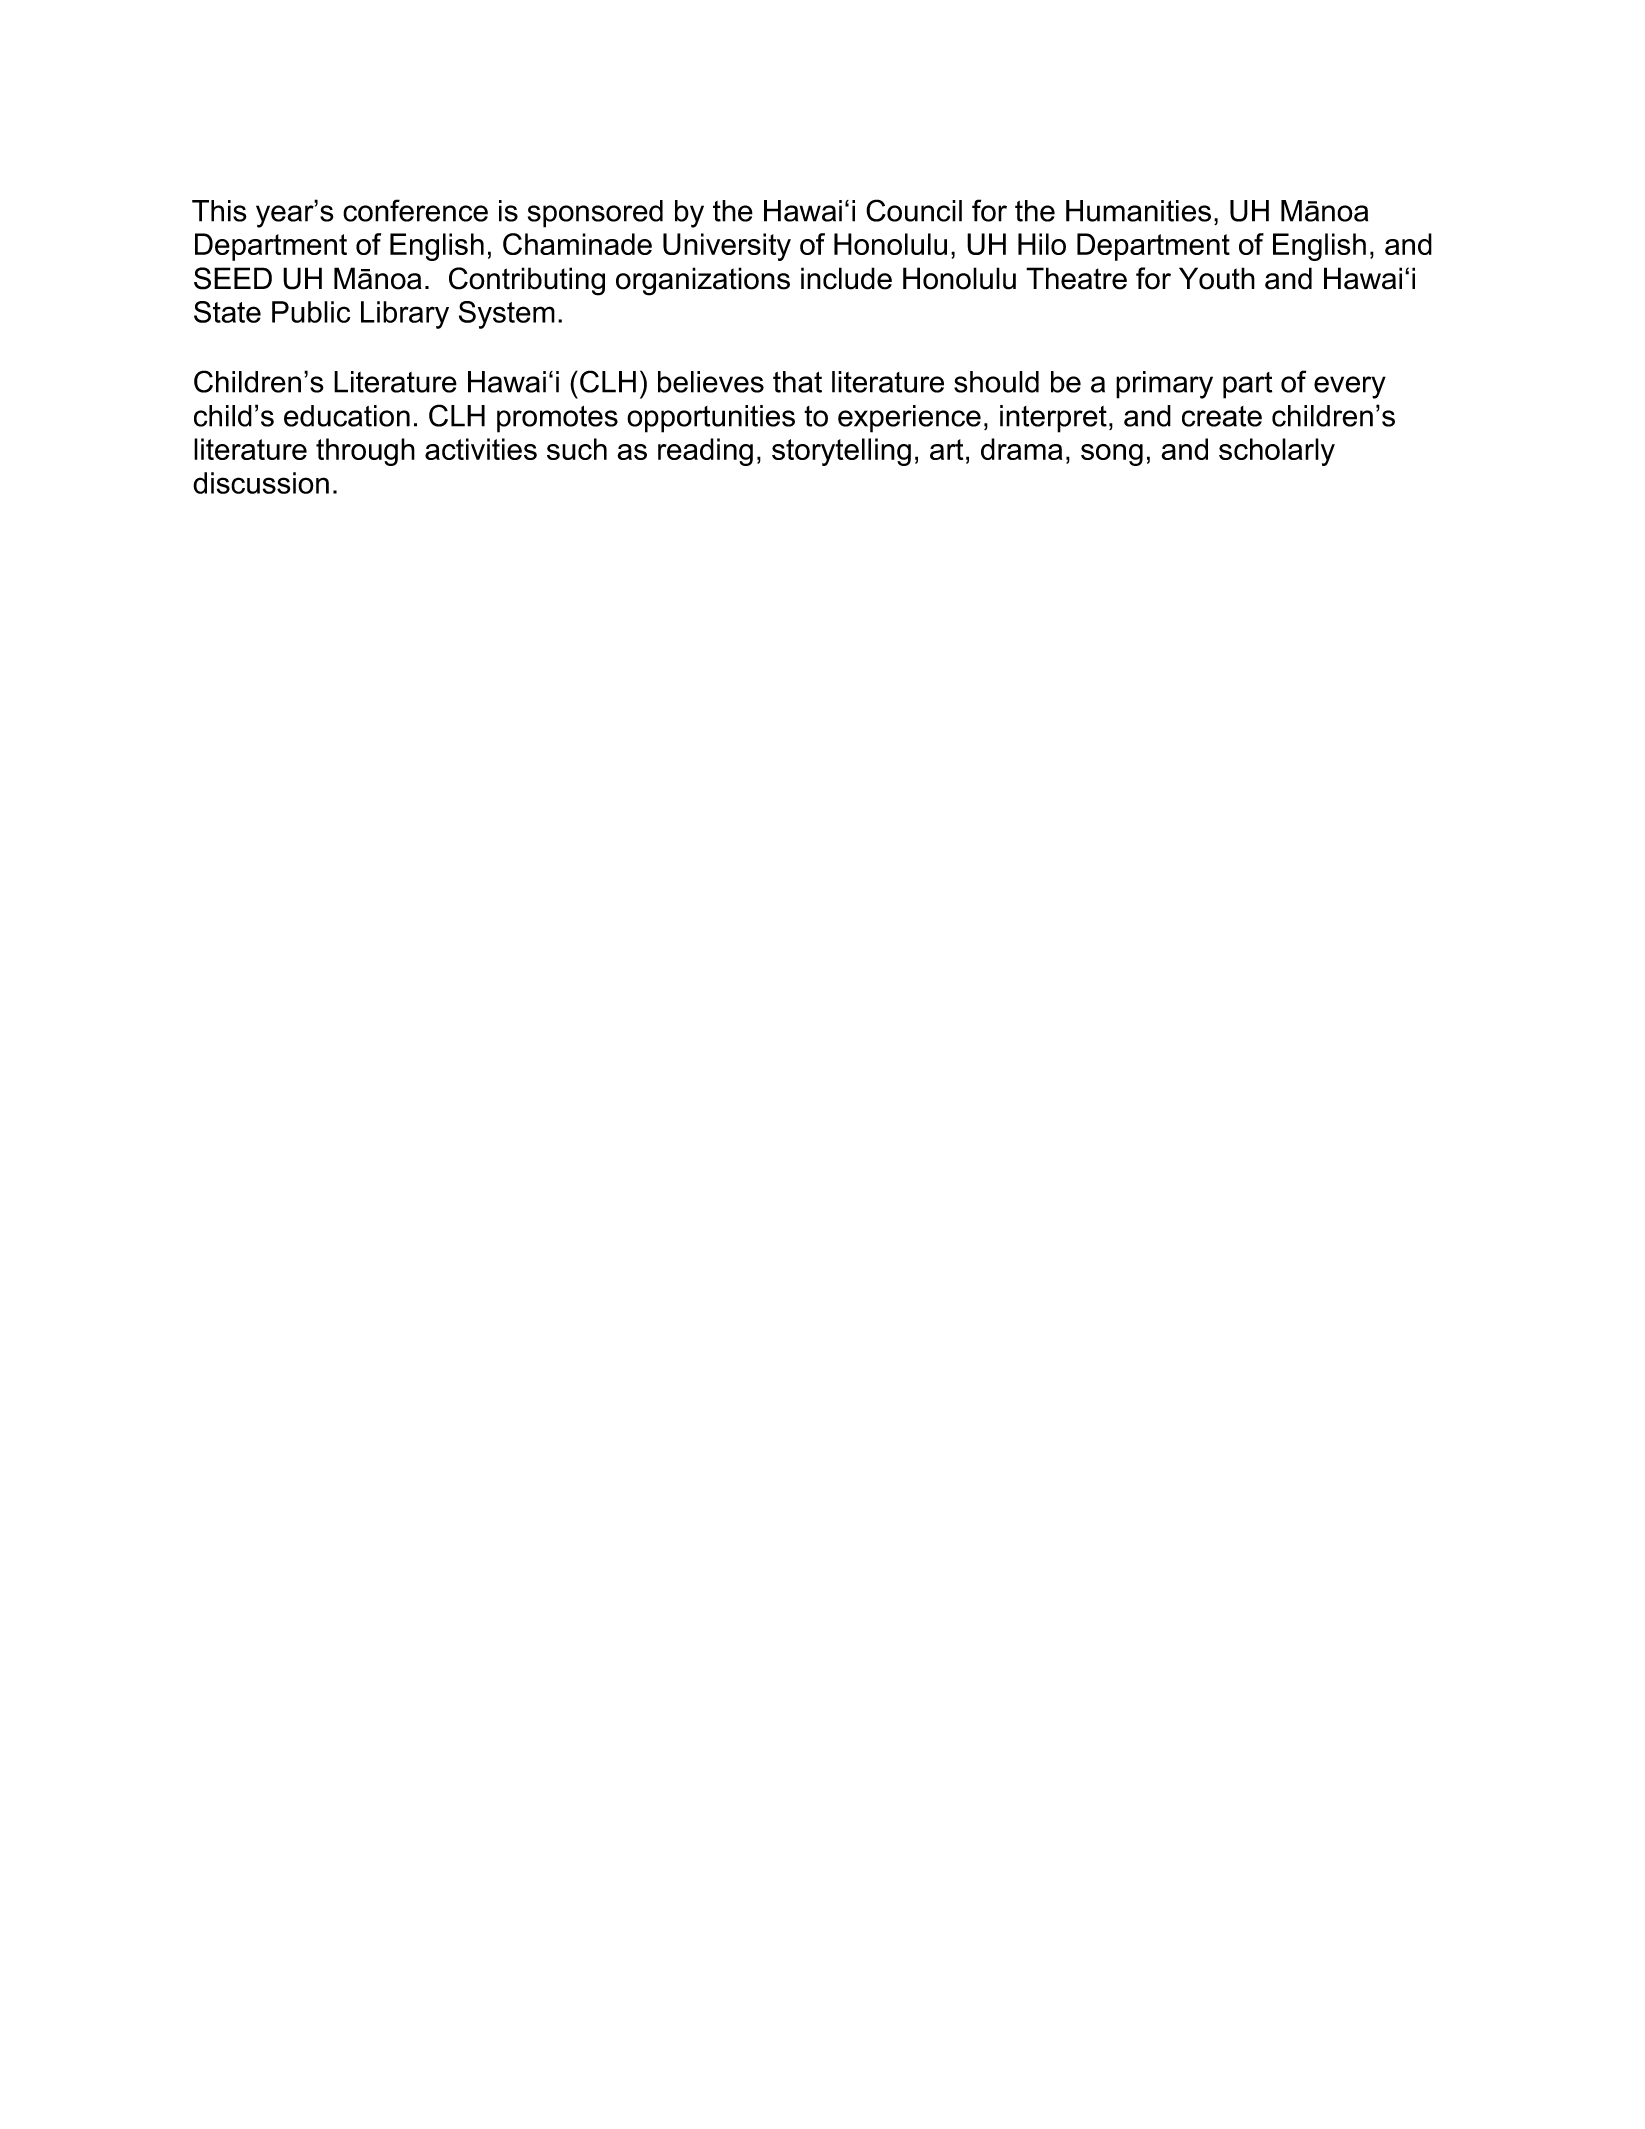 The image size is (1645, 2129). What do you see at coordinates (703, 281) in the screenshot?
I see `organizations` at bounding box center [703, 281].
